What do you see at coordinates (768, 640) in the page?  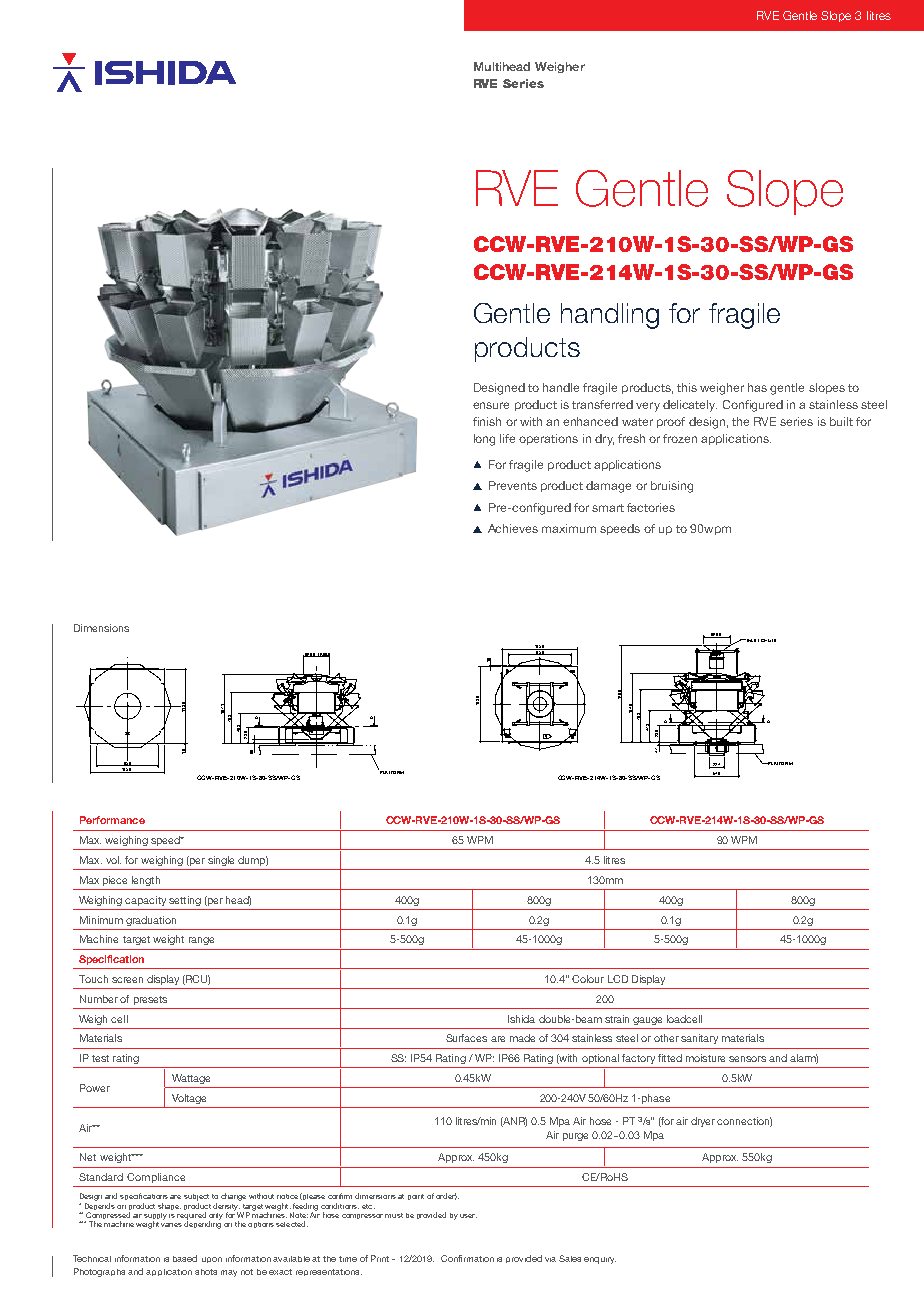 I see `CHUTE` at bounding box center [768, 640].
